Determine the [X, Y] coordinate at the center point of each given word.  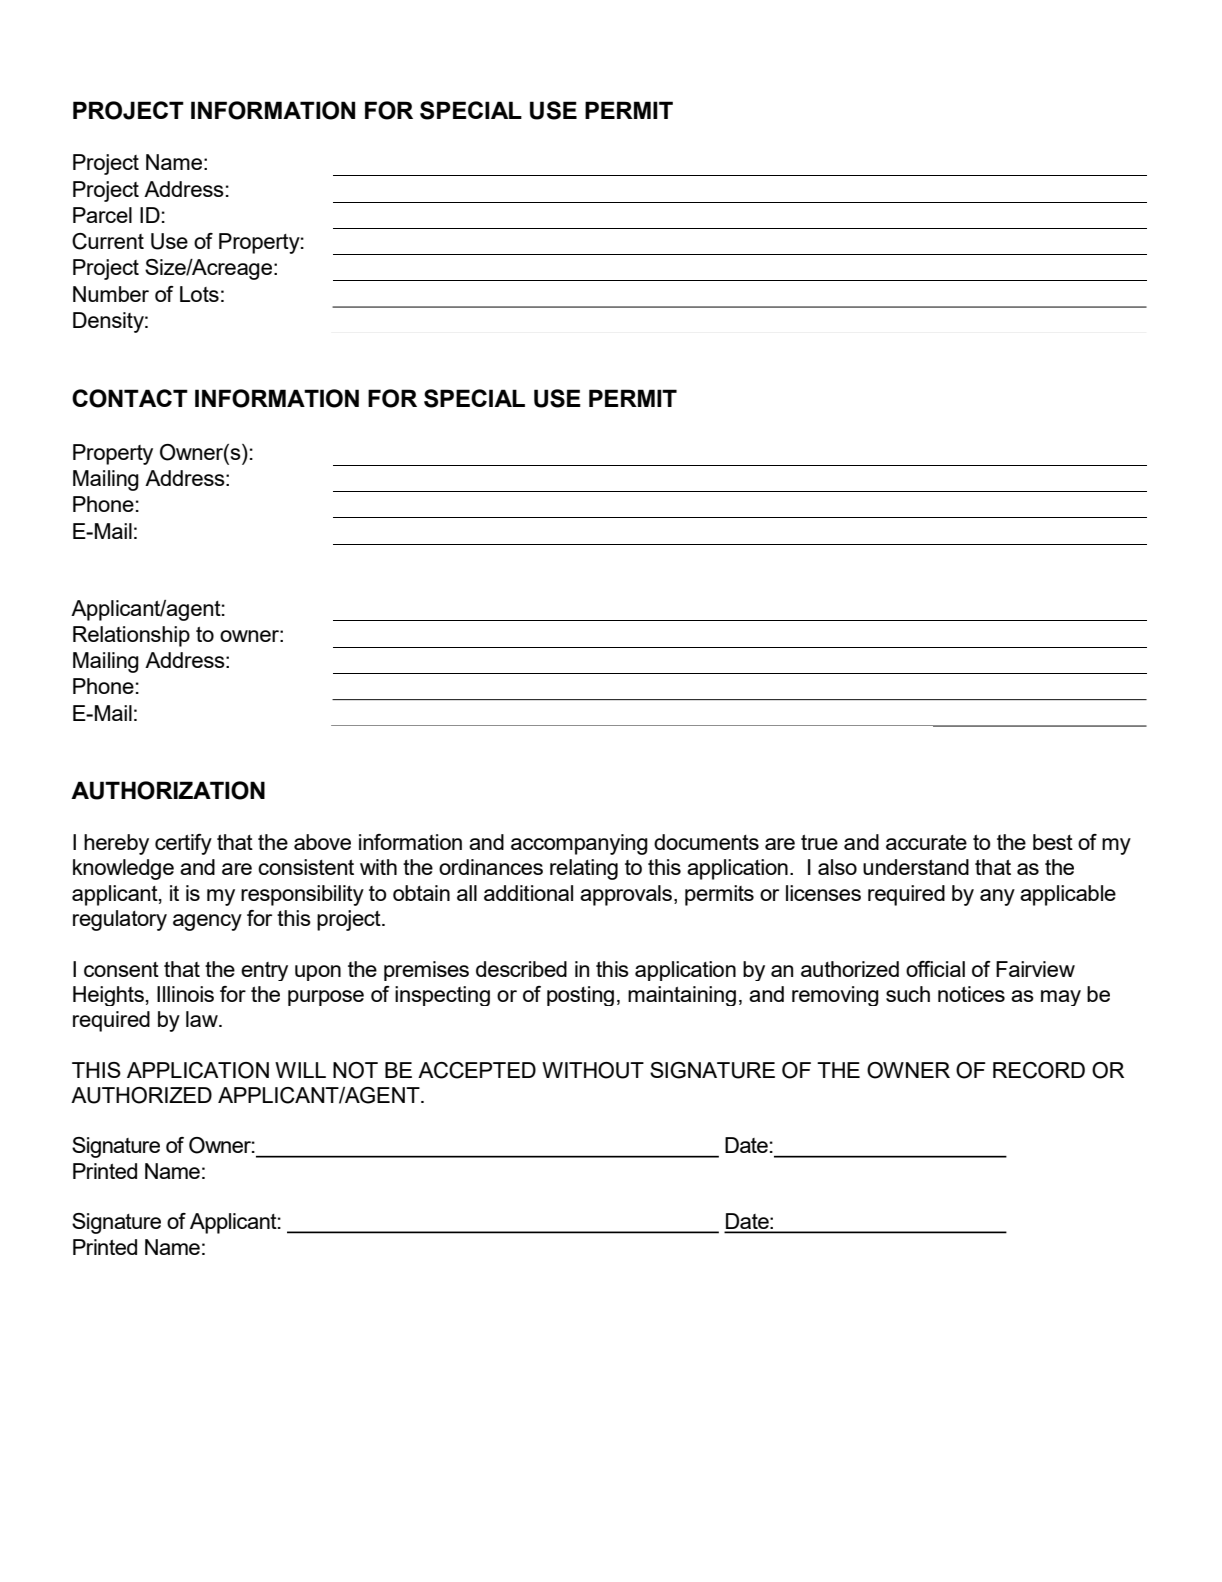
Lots [199, 294]
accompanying [579, 844]
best [1053, 842]
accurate [926, 842]
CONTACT [130, 398]
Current [108, 241]
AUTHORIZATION [168, 790]
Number [111, 294]
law [203, 1019]
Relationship [131, 636]
